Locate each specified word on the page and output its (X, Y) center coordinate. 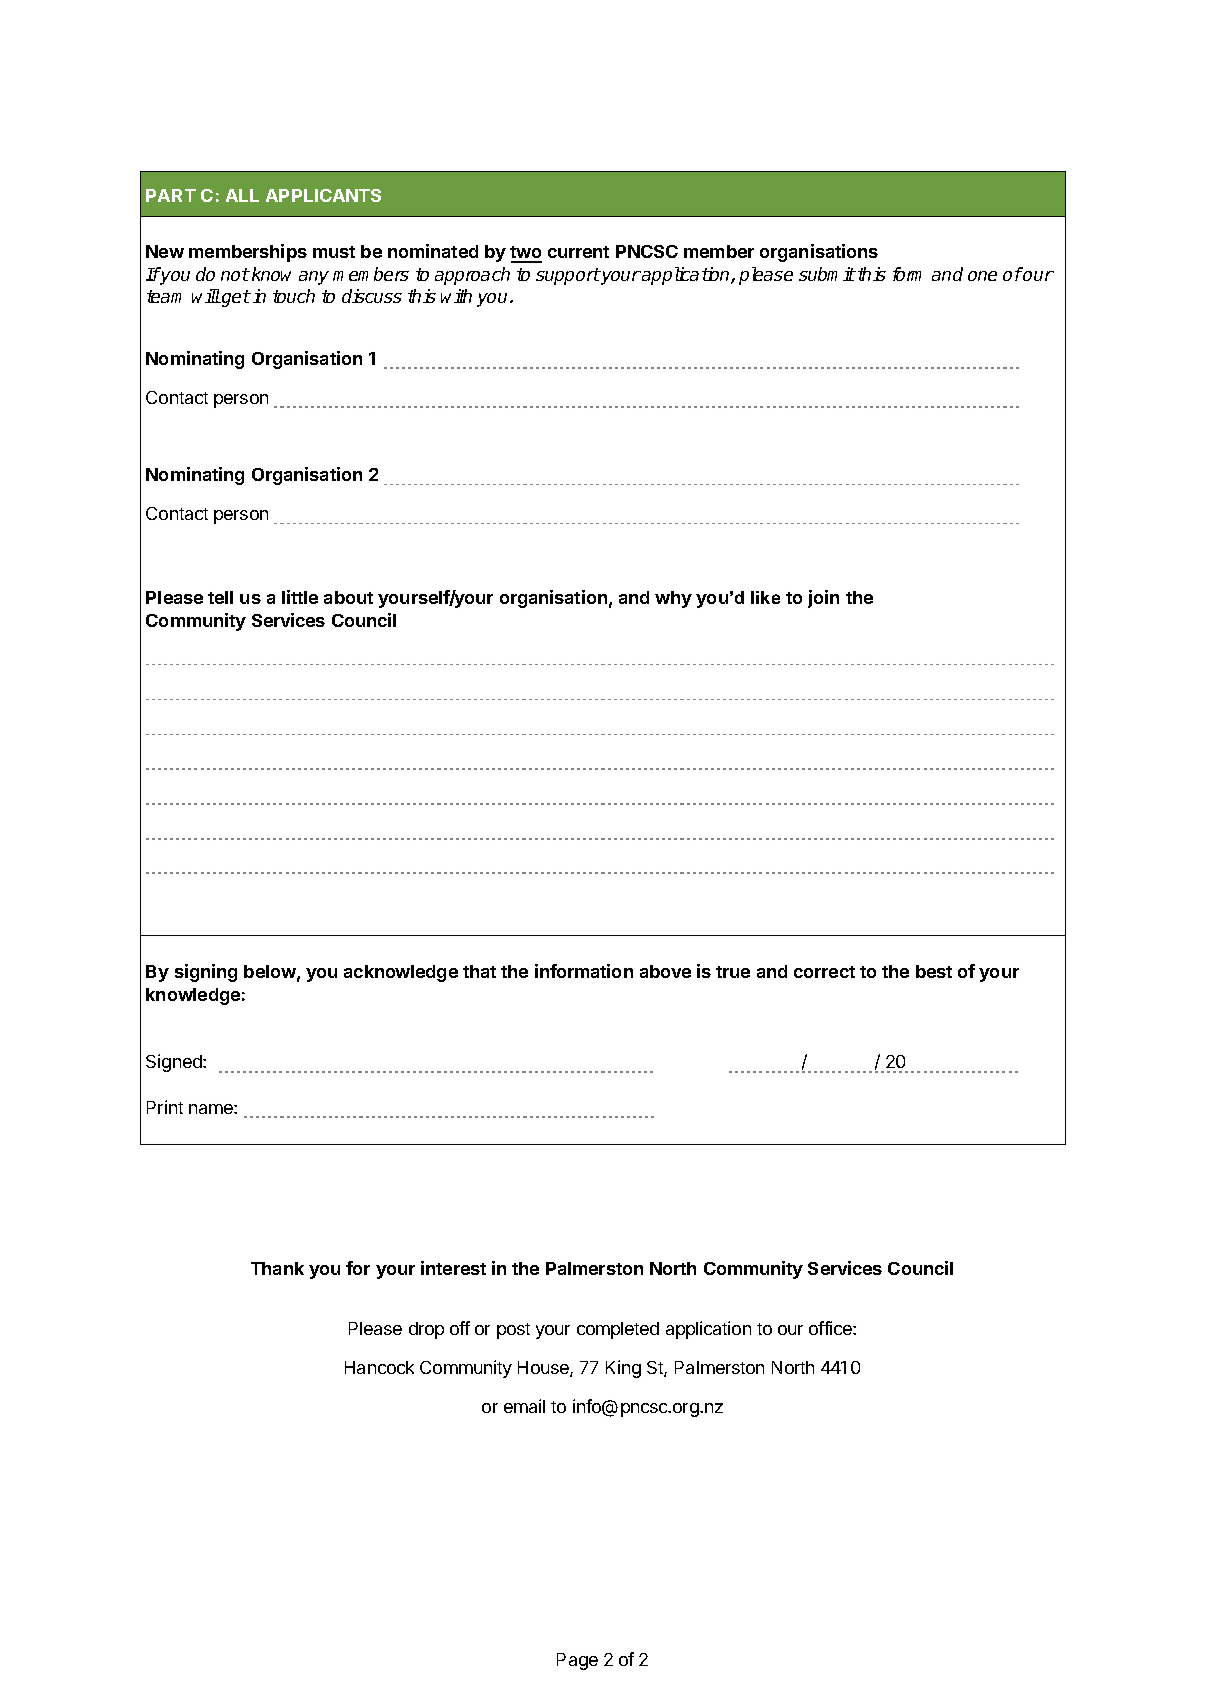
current (578, 252)
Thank (277, 1268)
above (665, 971)
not (235, 274)
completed (618, 1330)
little (300, 597)
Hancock (379, 1367)
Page (577, 1661)
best (934, 971)
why (673, 599)
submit (827, 274)
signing (206, 973)
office (831, 1328)
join (823, 599)
